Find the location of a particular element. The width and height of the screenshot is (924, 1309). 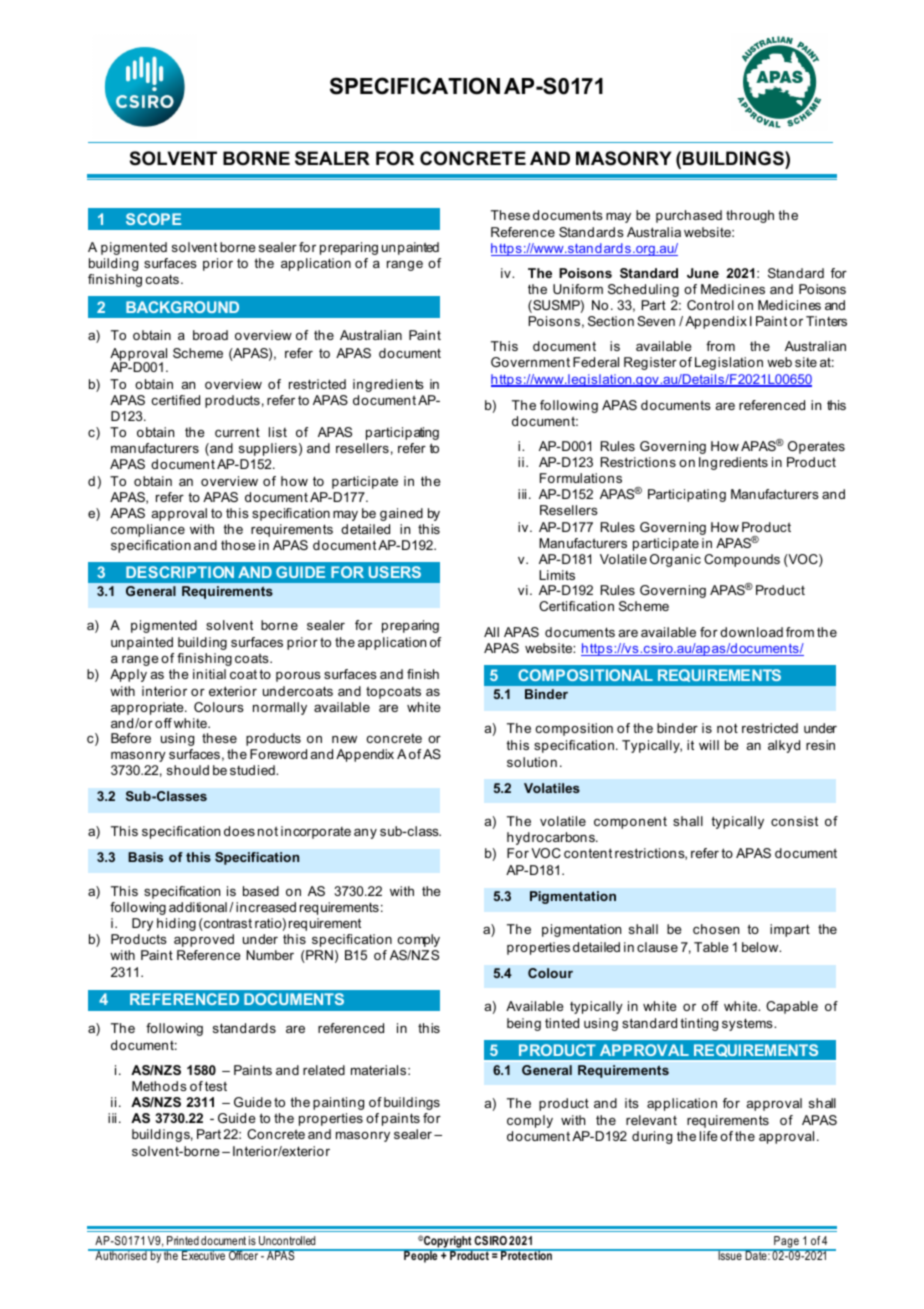

solution is located at coordinates (532, 762).
